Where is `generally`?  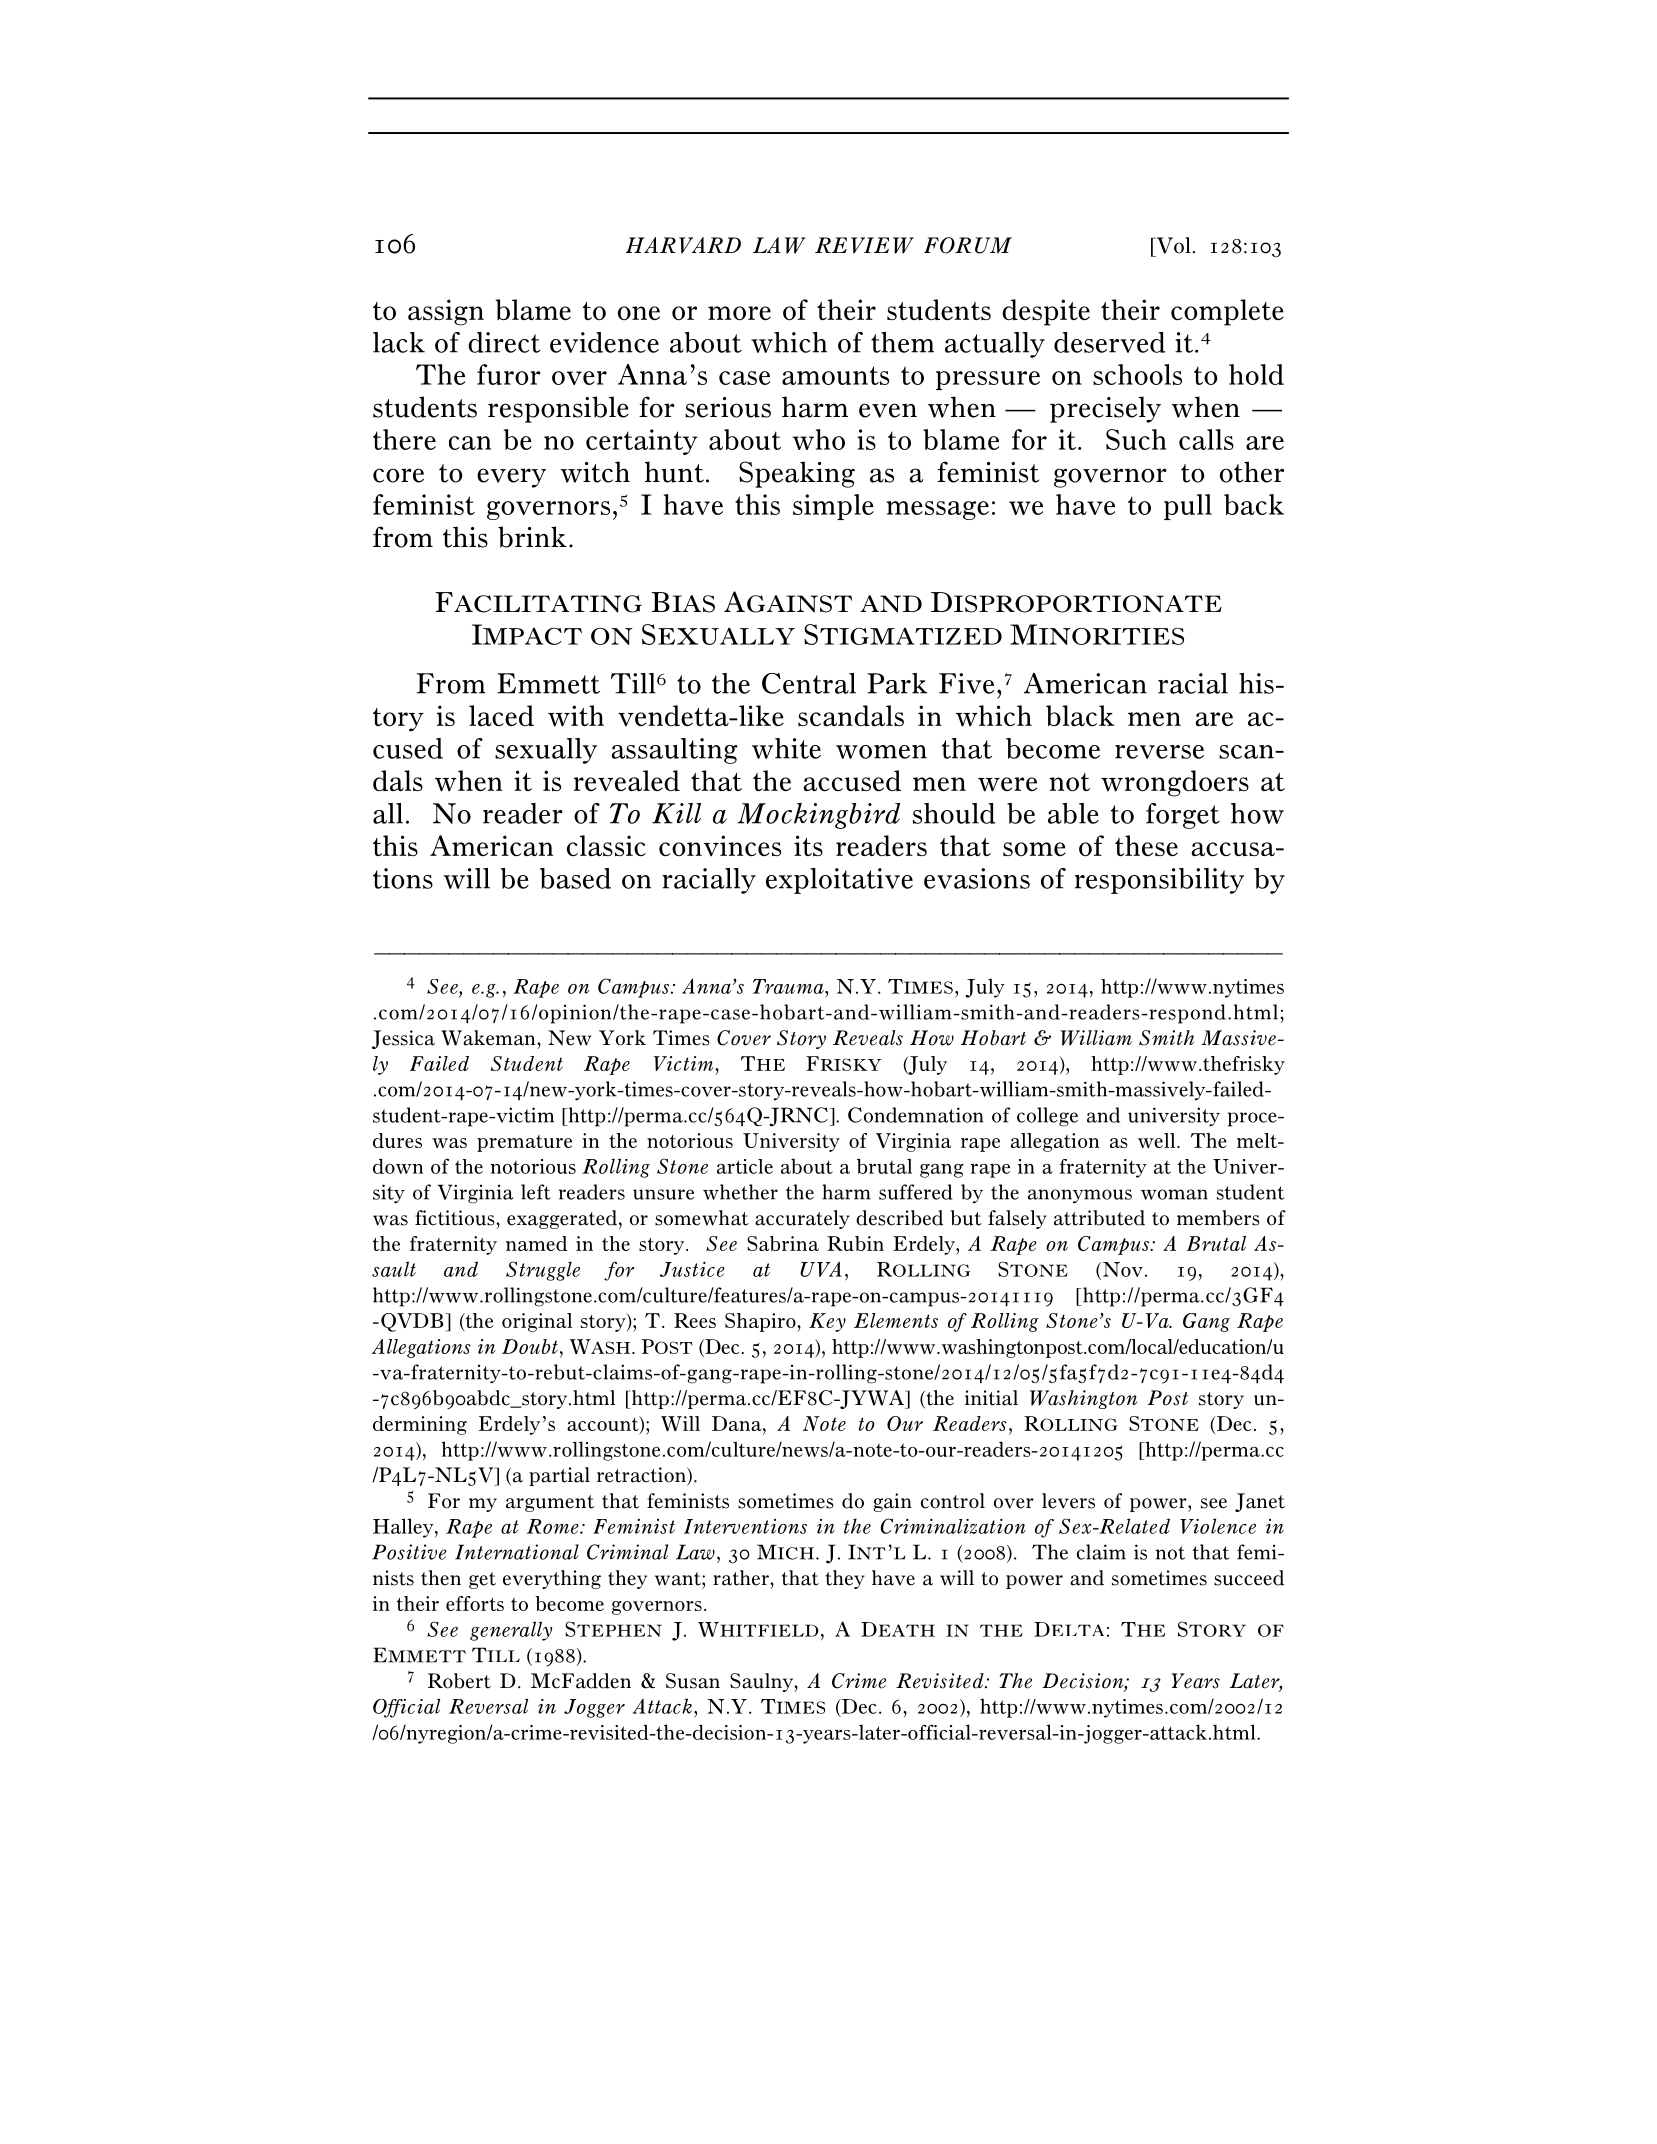
generally is located at coordinates (511, 1631).
